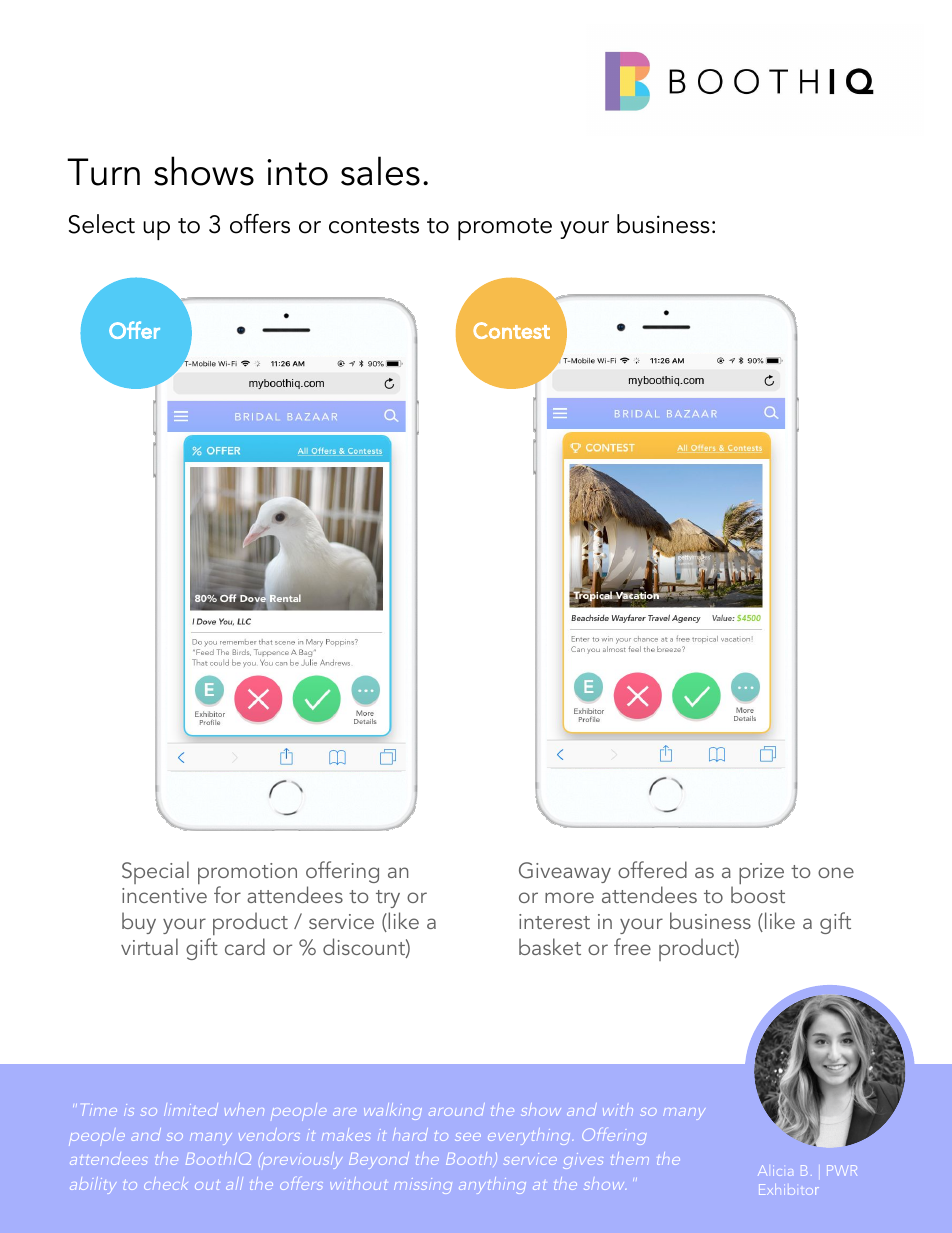  I want to click on free, so click(632, 946).
